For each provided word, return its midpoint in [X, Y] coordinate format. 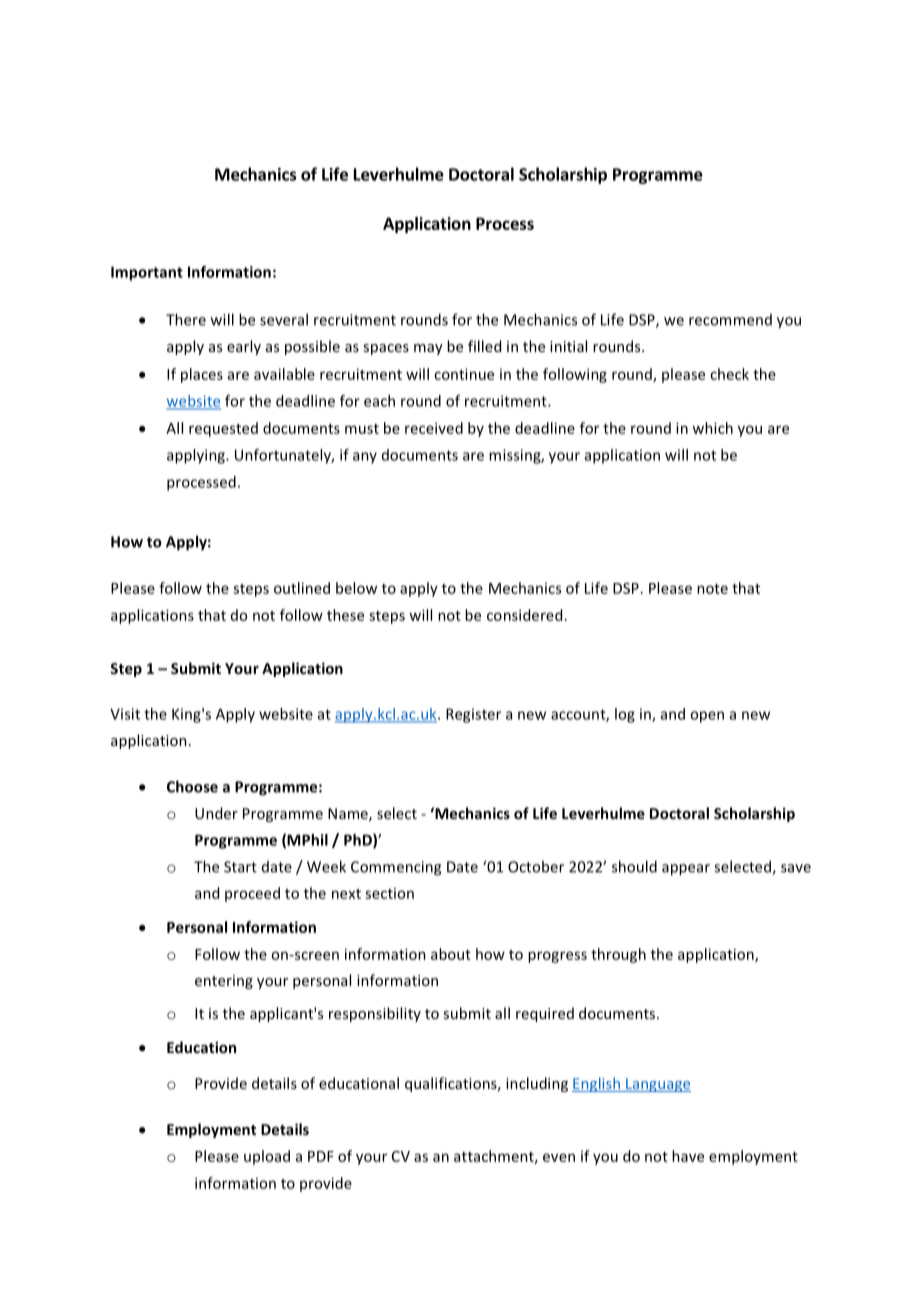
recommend [730, 320]
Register [473, 715]
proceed [252, 894]
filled [484, 346]
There [186, 319]
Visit [125, 714]
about [451, 954]
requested [223, 429]
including [537, 1084]
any [365, 458]
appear [686, 870]
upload [267, 1157]
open [707, 717]
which [712, 428]
